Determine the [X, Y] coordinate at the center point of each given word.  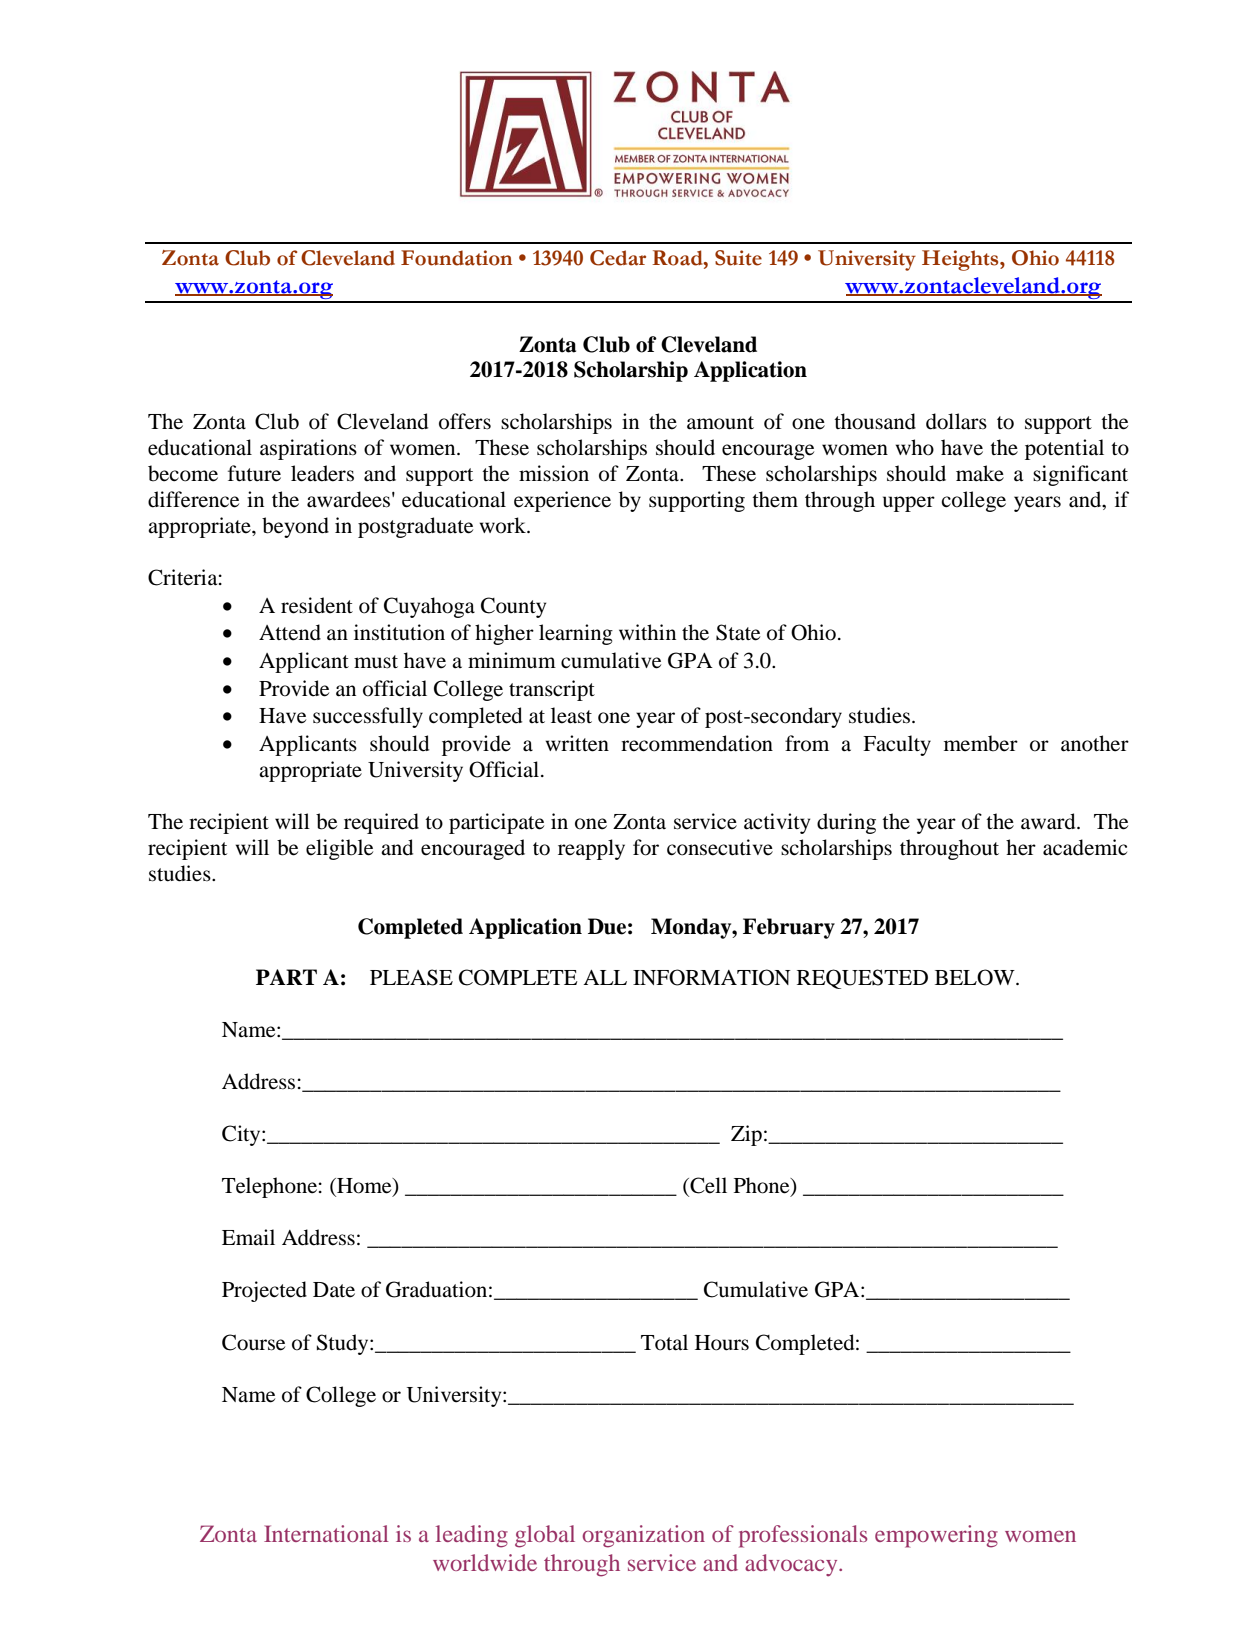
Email [248, 1237]
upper [909, 504]
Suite [738, 258]
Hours [722, 1343]
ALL [605, 977]
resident [317, 605]
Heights [961, 260]
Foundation [456, 258]
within [647, 632]
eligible [339, 849]
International [326, 1533]
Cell [707, 1186]
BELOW [976, 977]
